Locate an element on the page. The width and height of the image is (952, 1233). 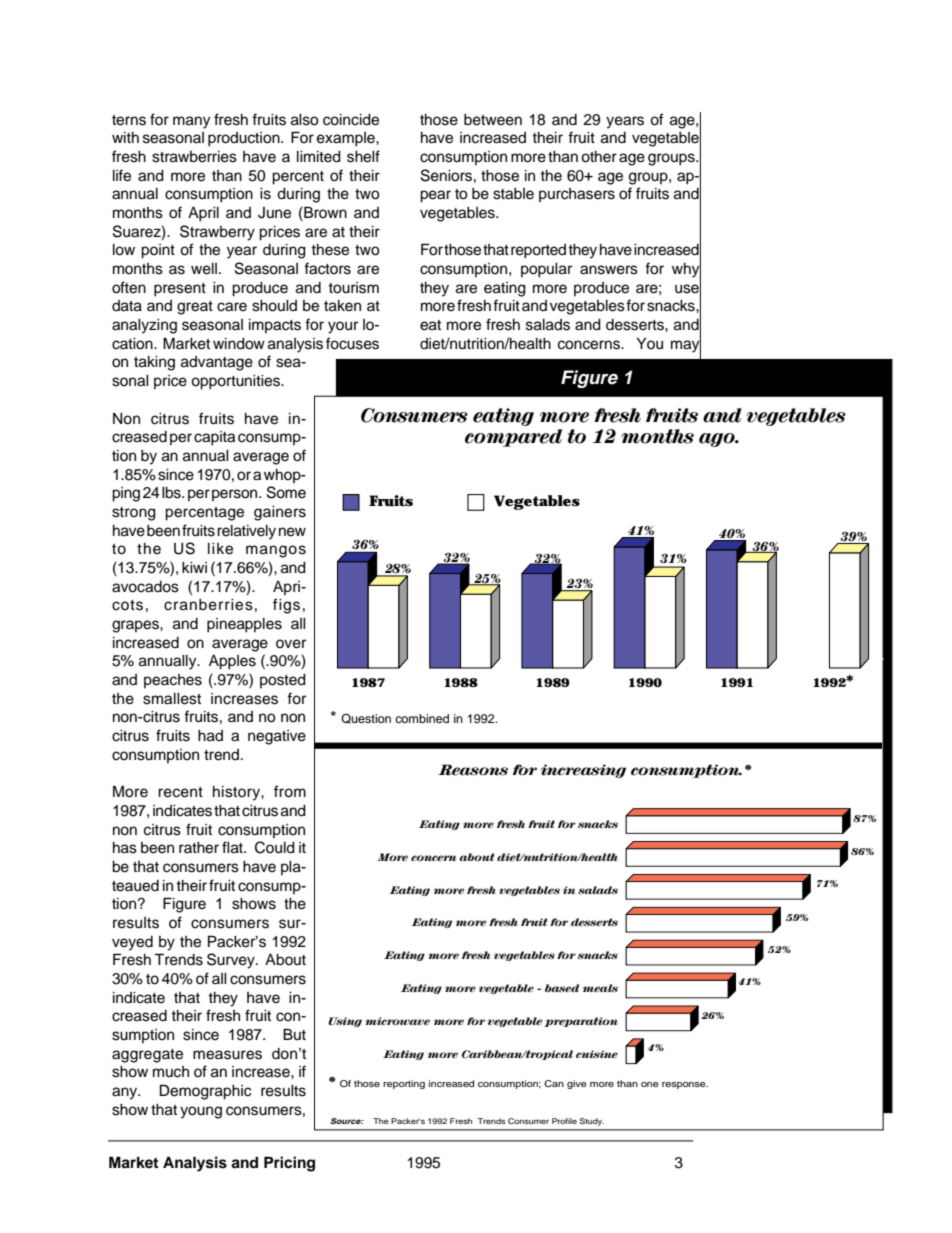
young is located at coordinates (201, 1112).
